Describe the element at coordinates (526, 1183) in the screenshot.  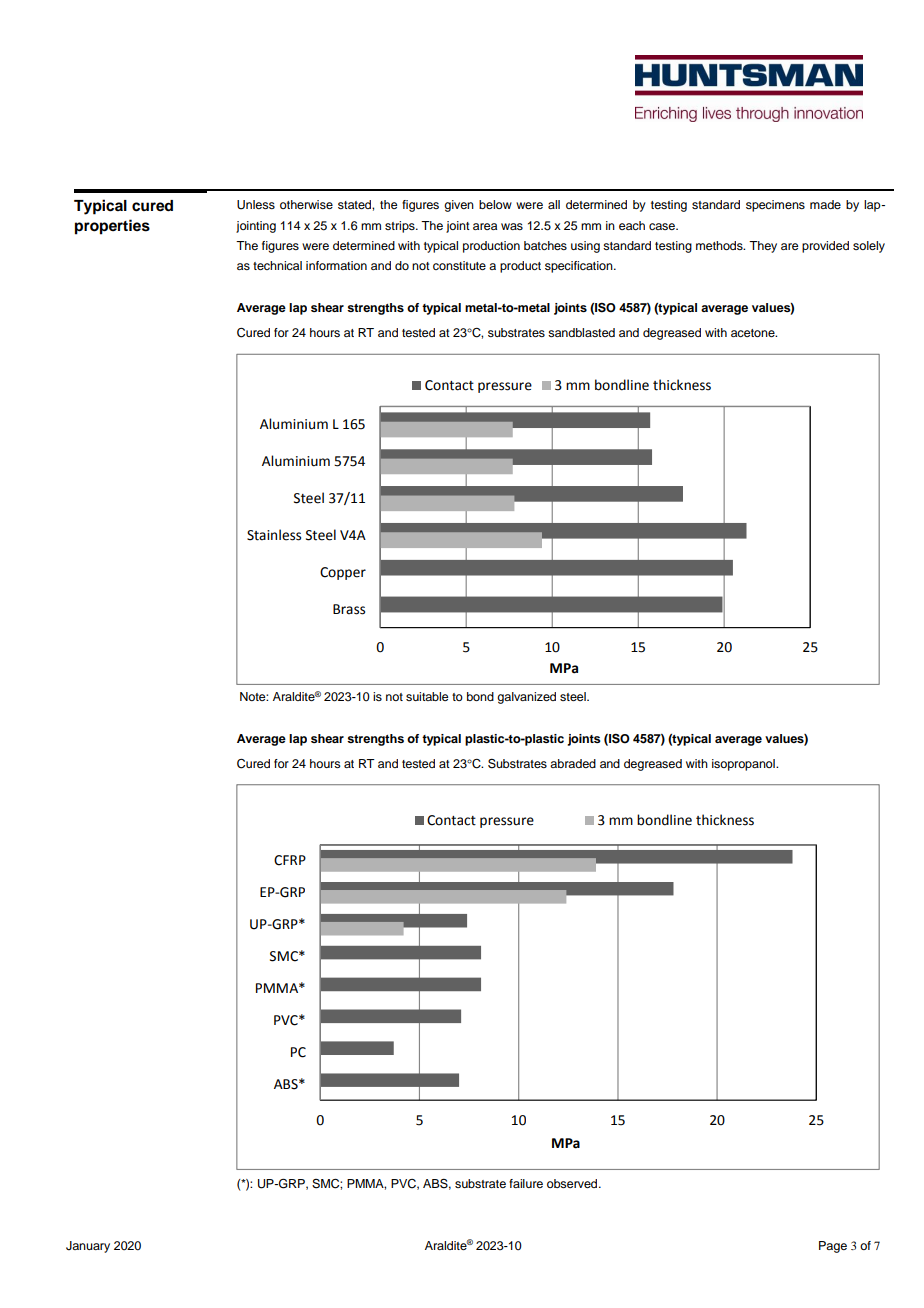
I see `failure` at that location.
